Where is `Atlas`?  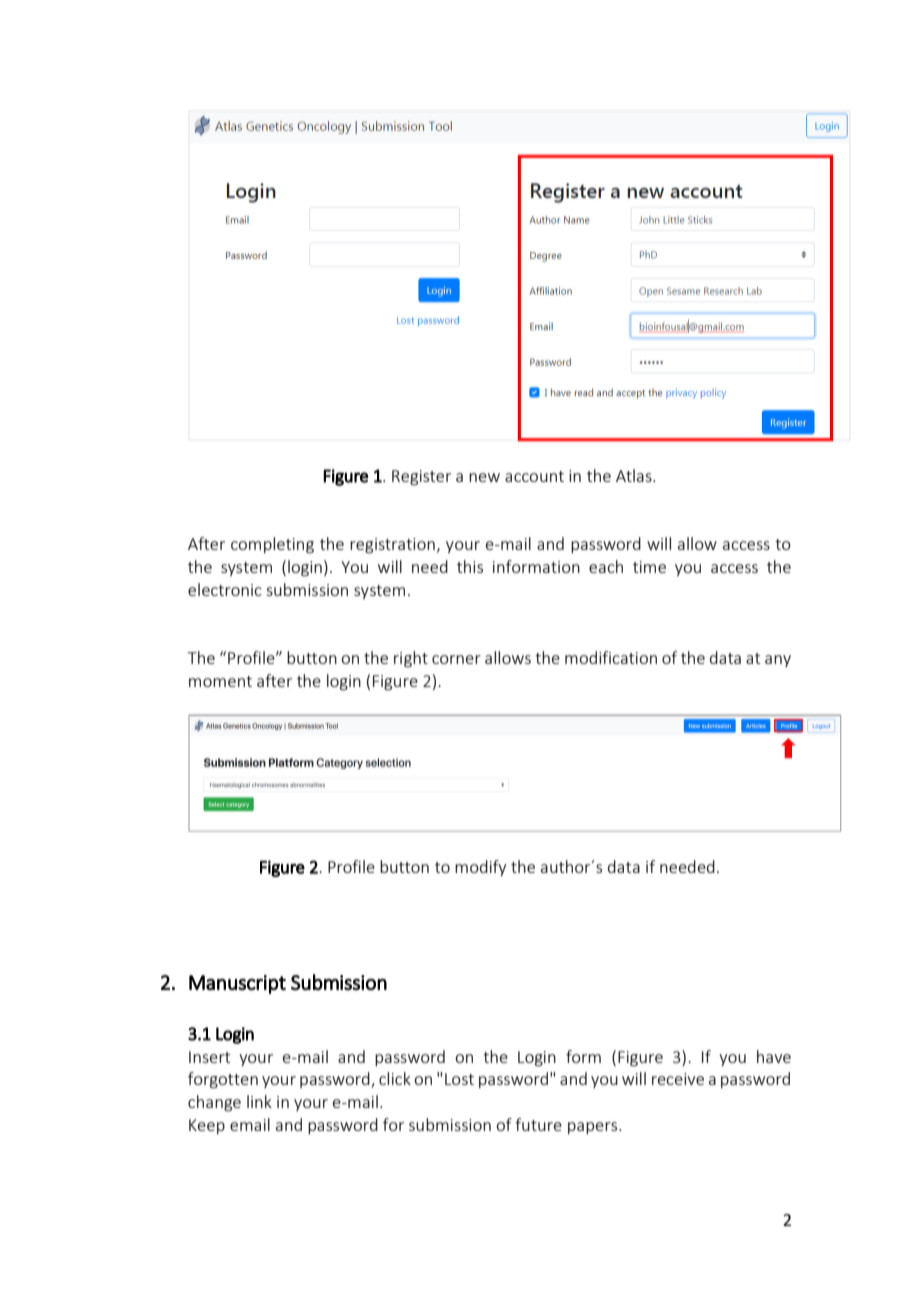
Atlas is located at coordinates (635, 475).
